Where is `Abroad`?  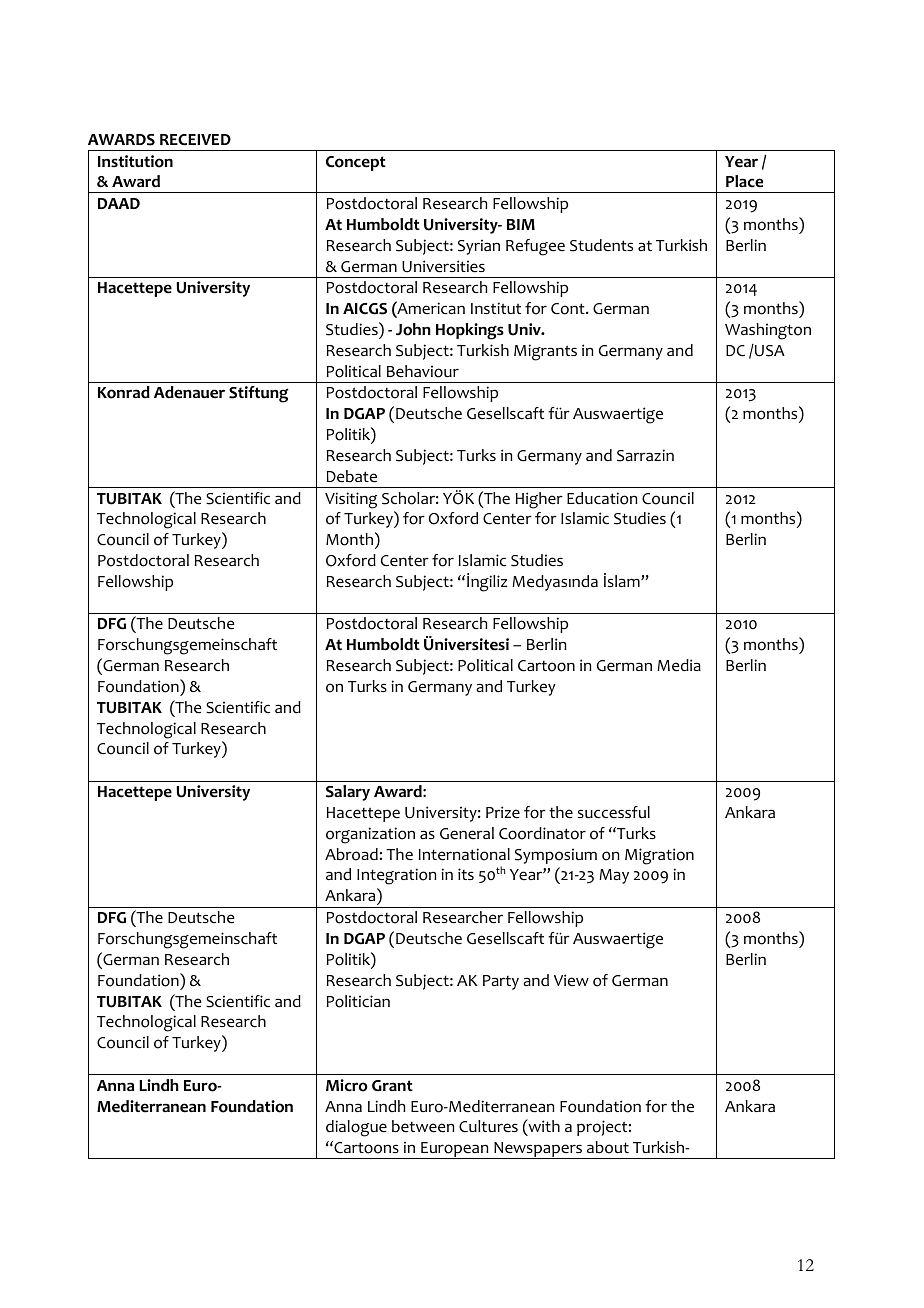 Abroad is located at coordinates (351, 854).
